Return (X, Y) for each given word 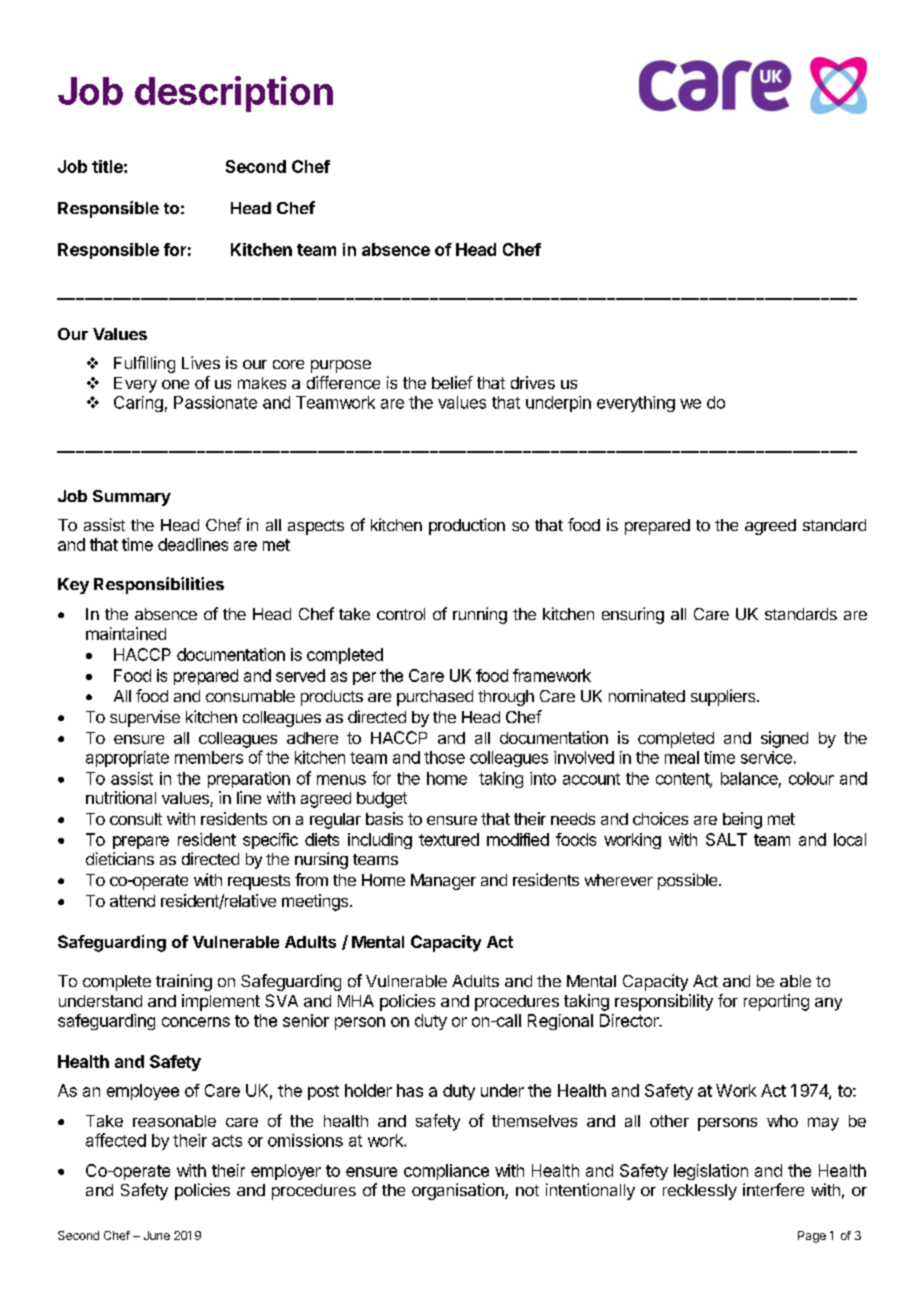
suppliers (724, 697)
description (234, 94)
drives (533, 382)
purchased (435, 698)
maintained (126, 633)
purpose (341, 366)
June (157, 1235)
